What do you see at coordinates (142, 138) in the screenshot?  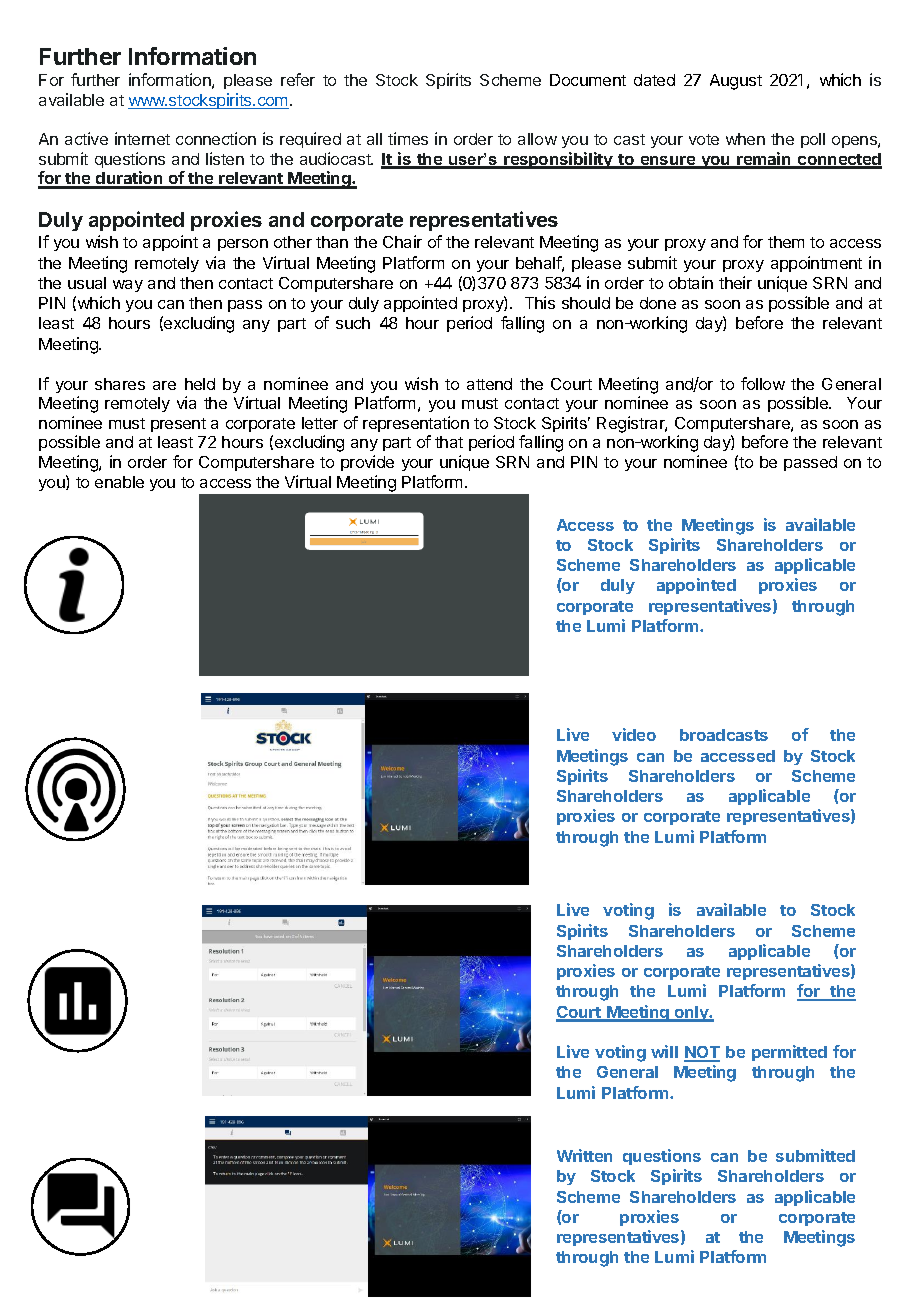 I see `internet` at bounding box center [142, 138].
